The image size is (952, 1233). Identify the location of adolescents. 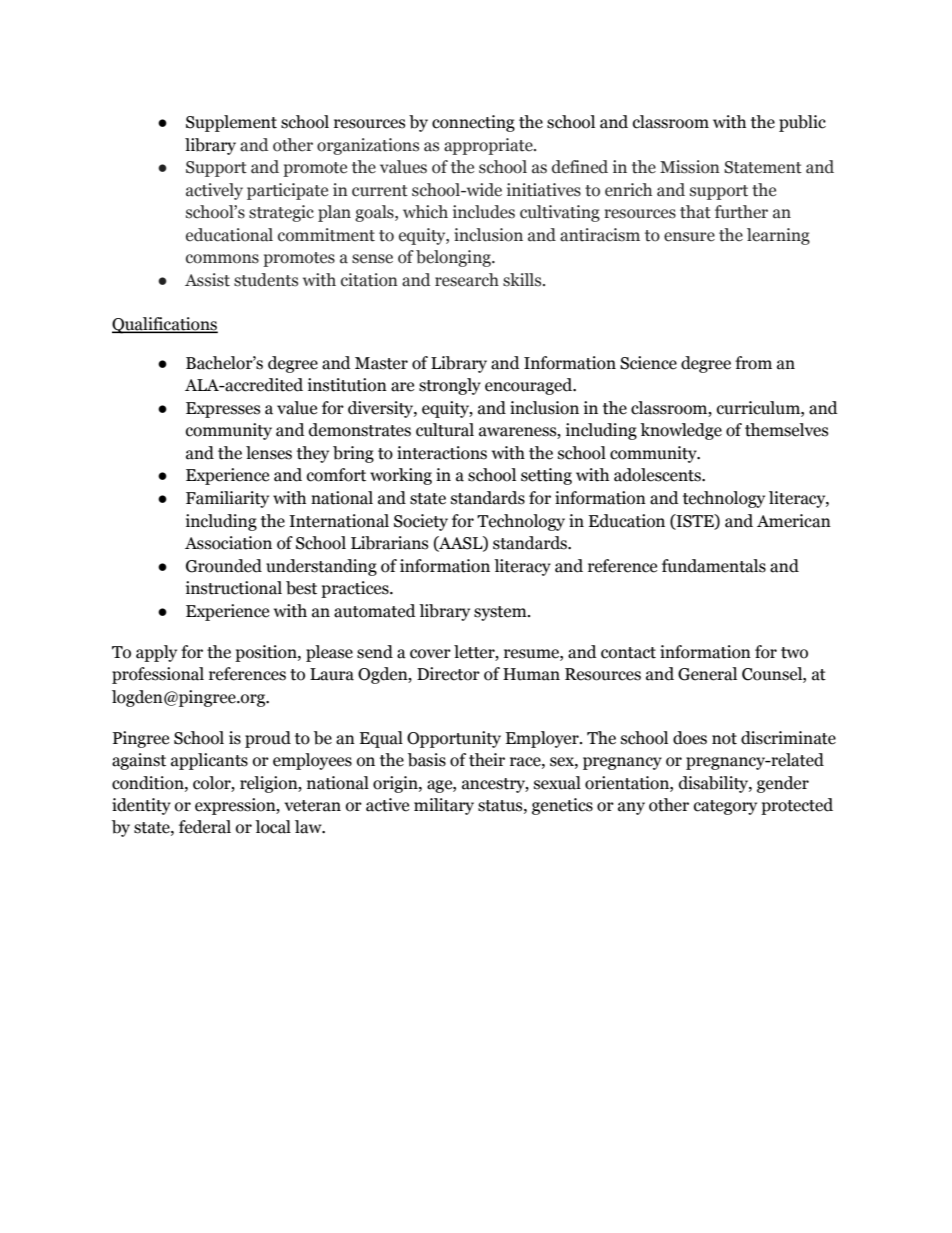
(658, 475).
